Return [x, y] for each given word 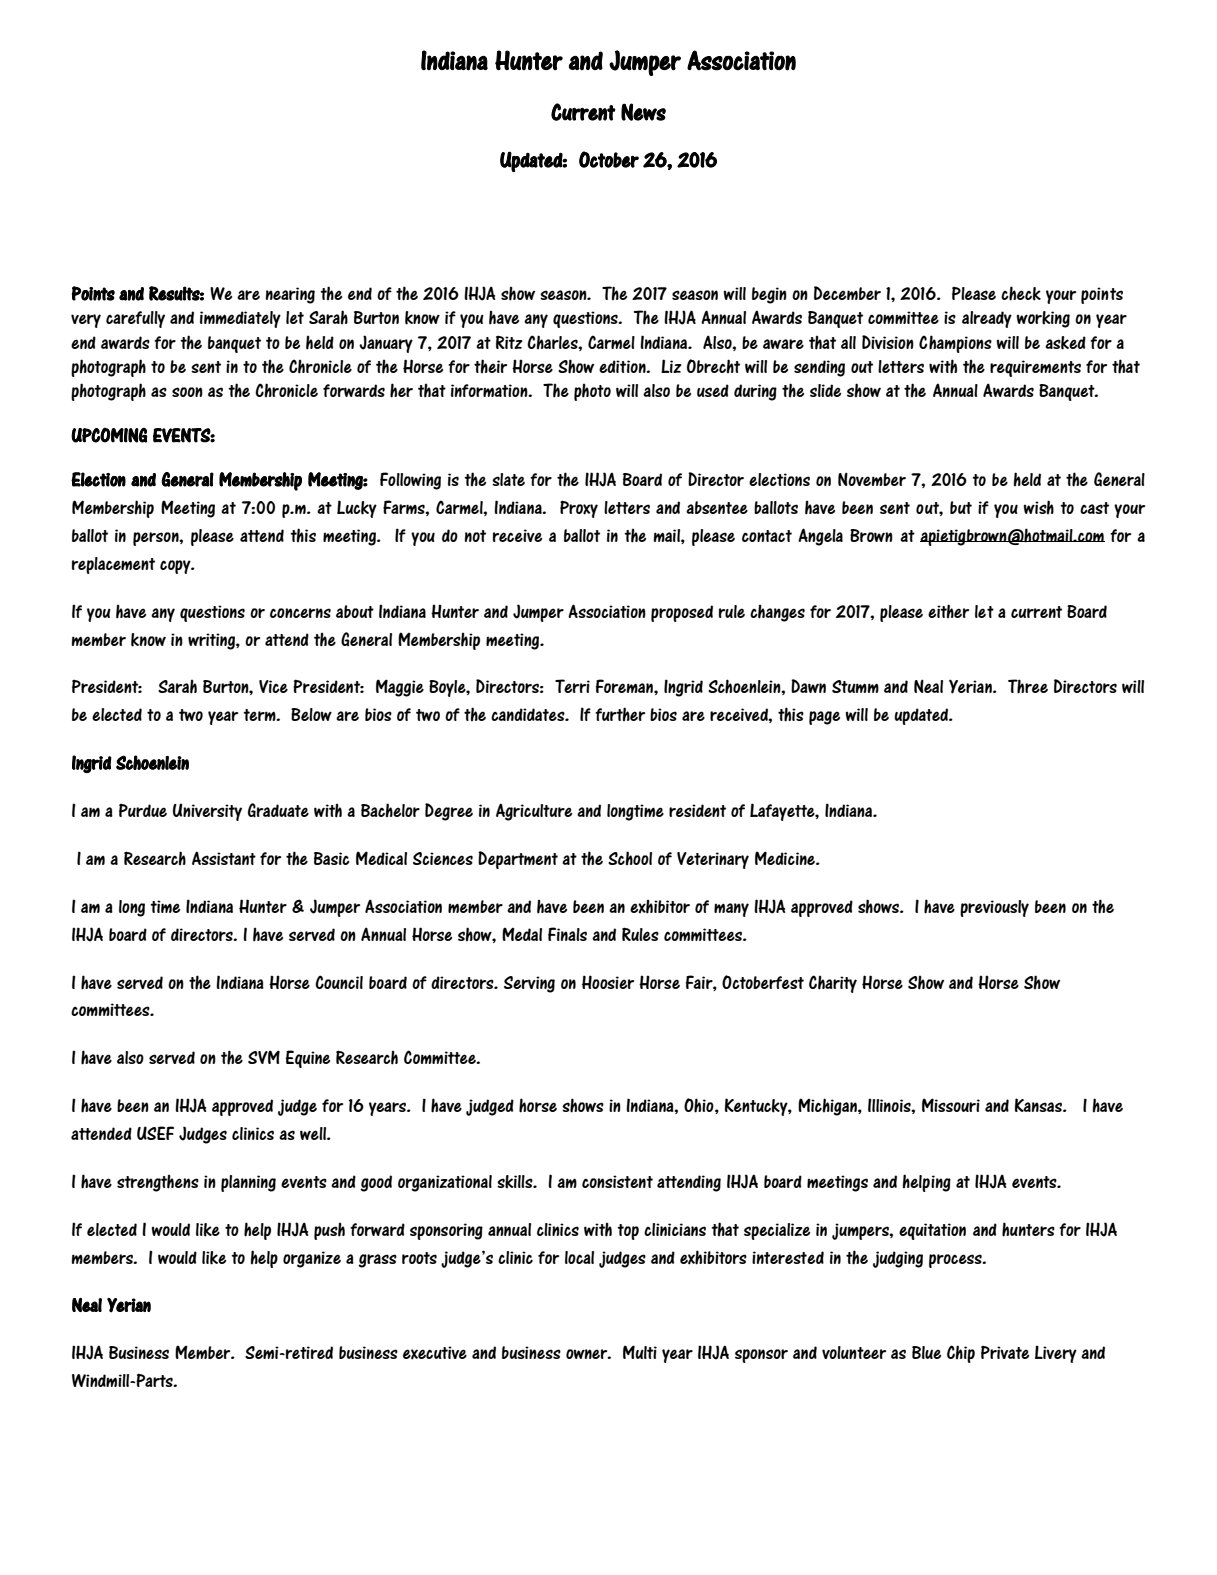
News [643, 112]
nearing [290, 295]
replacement [113, 565]
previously [994, 908]
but [961, 507]
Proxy [579, 509]
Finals [567, 934]
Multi [640, 1352]
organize [312, 1259]
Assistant [224, 858]
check [1021, 293]
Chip [961, 1354]
